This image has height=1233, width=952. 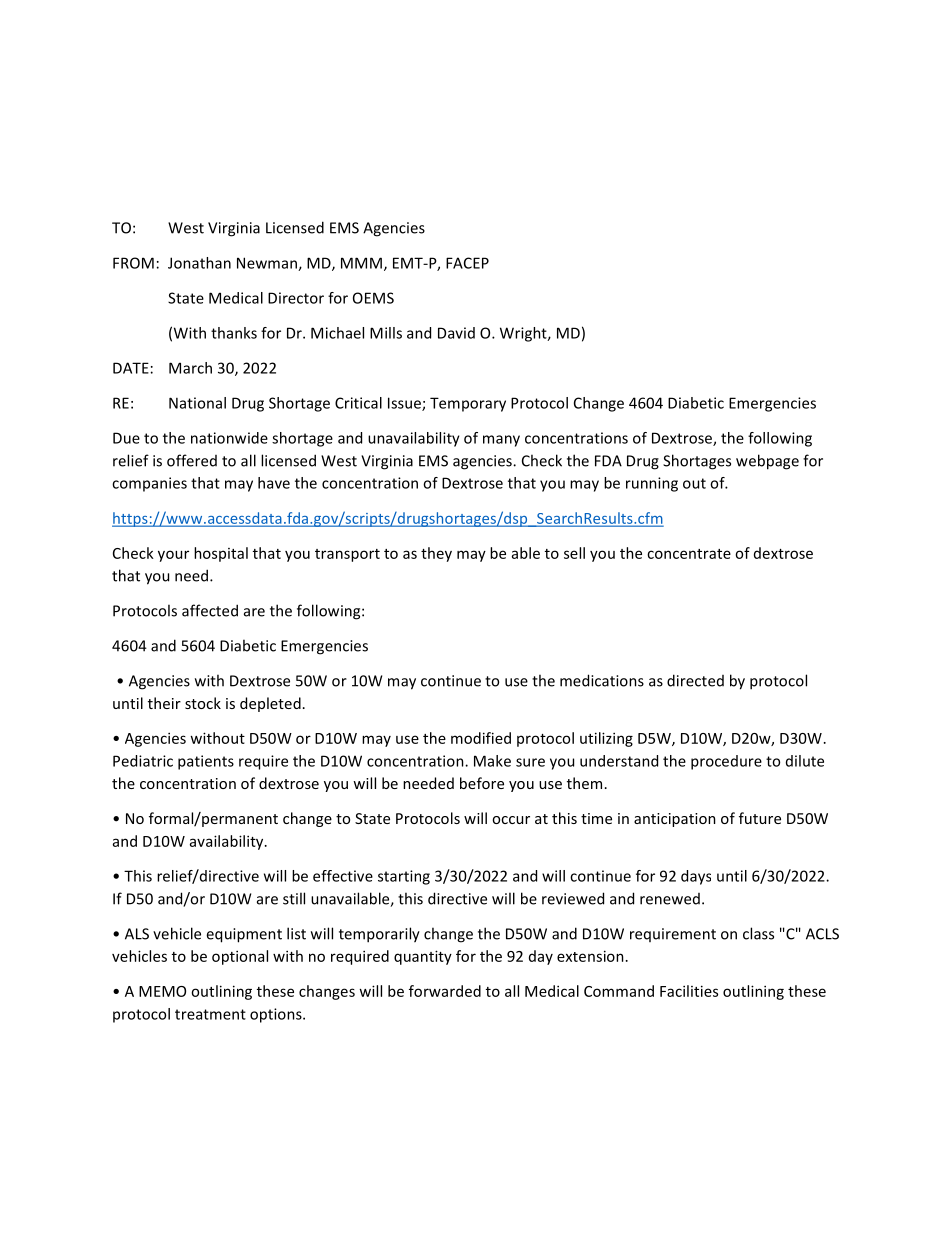 What do you see at coordinates (602, 680) in the image?
I see `medications` at bounding box center [602, 680].
